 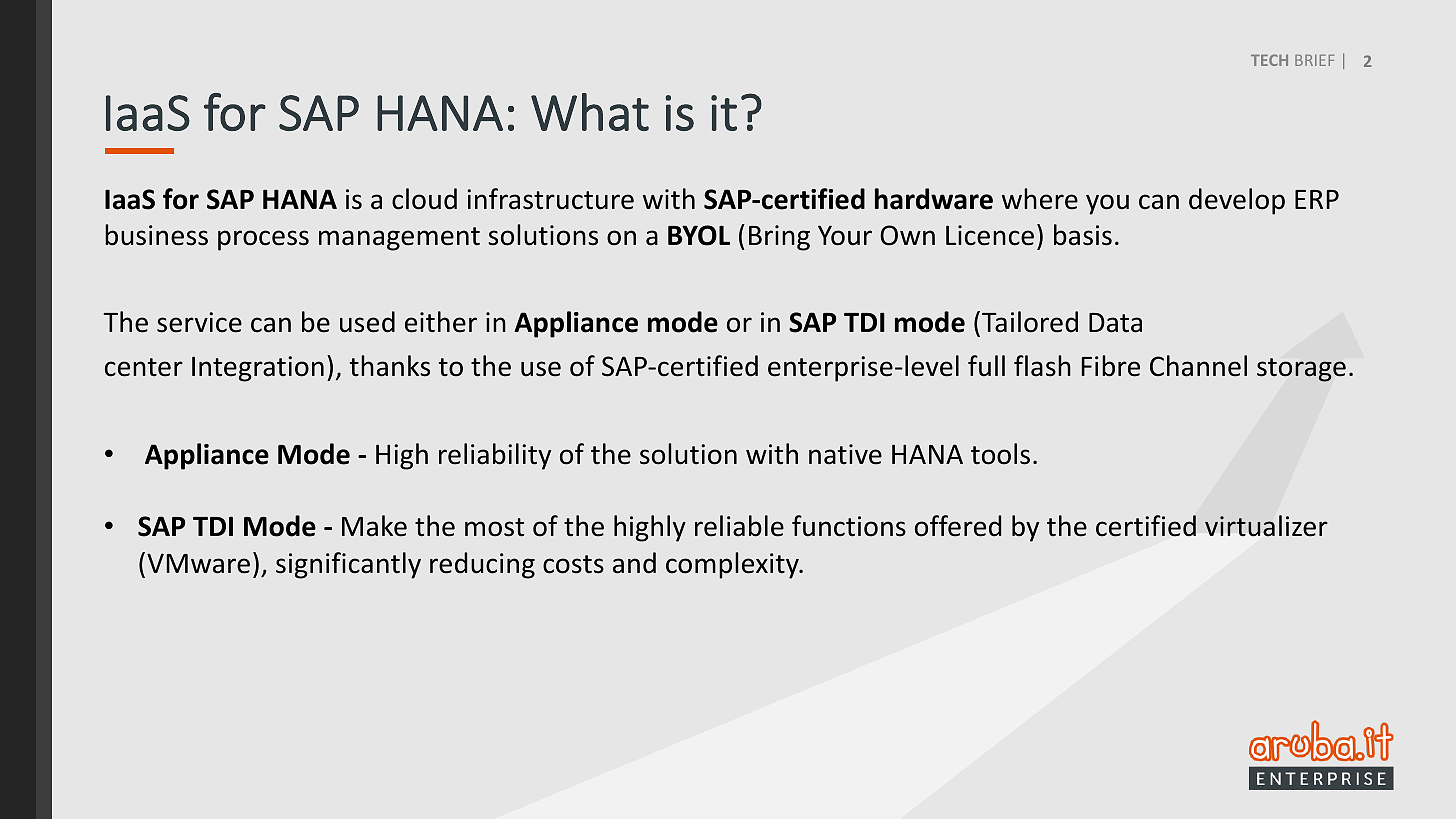 I want to click on offered, so click(x=958, y=526).
